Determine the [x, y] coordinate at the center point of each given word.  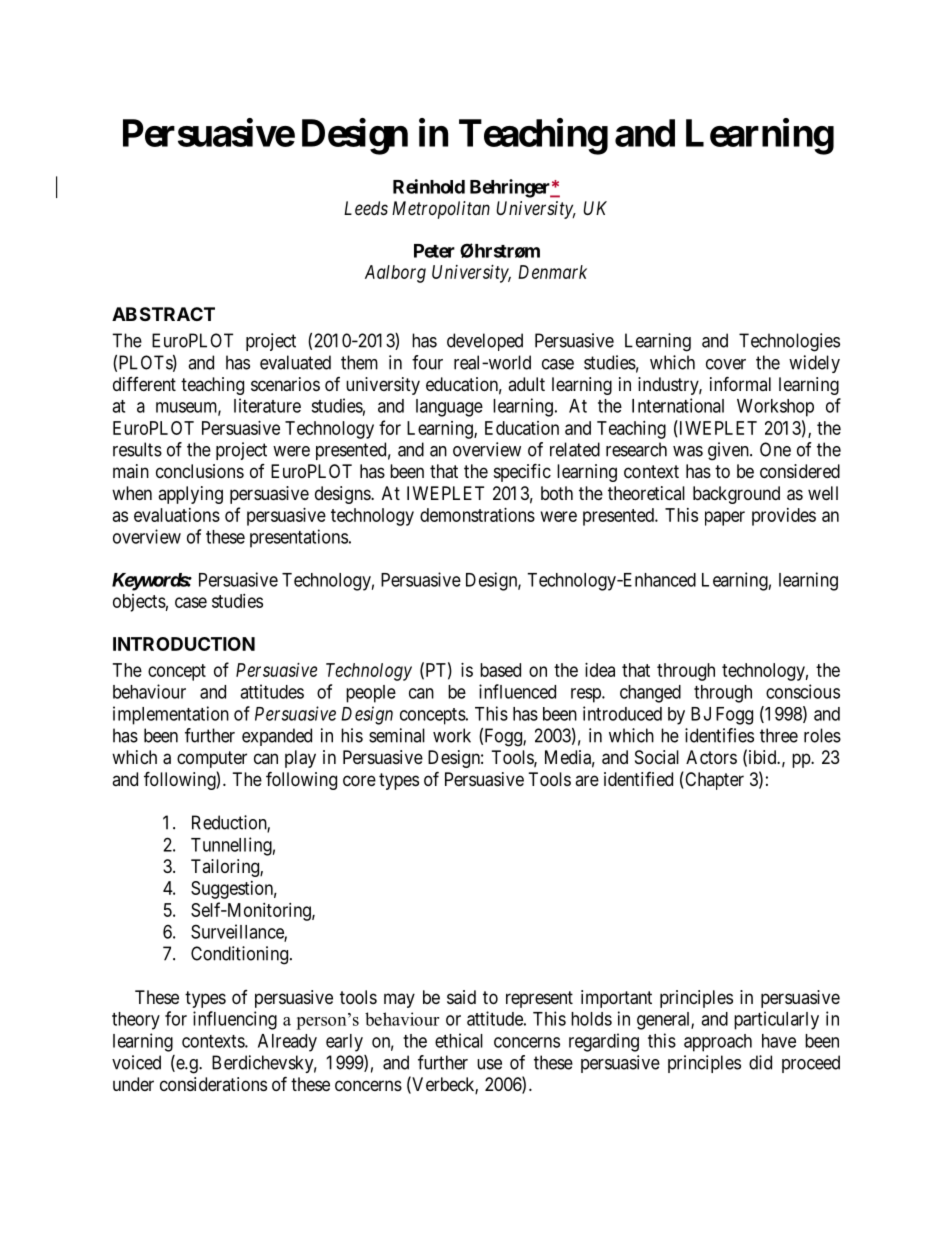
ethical [459, 1040]
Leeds [366, 208]
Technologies [789, 342]
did [760, 1062]
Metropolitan [441, 210]
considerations [213, 1084]
